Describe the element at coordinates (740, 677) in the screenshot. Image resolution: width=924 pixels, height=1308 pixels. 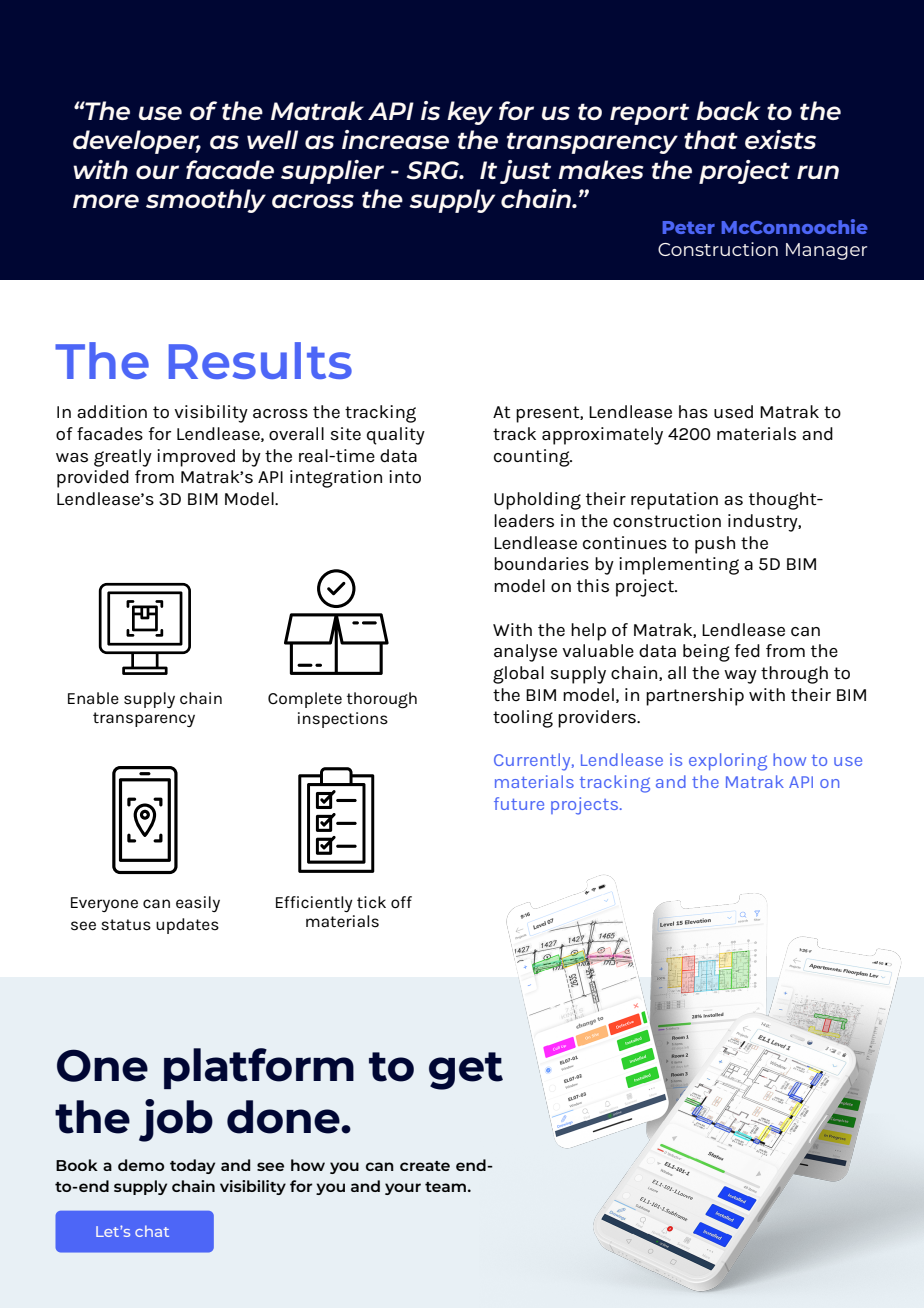
I see `way` at that location.
